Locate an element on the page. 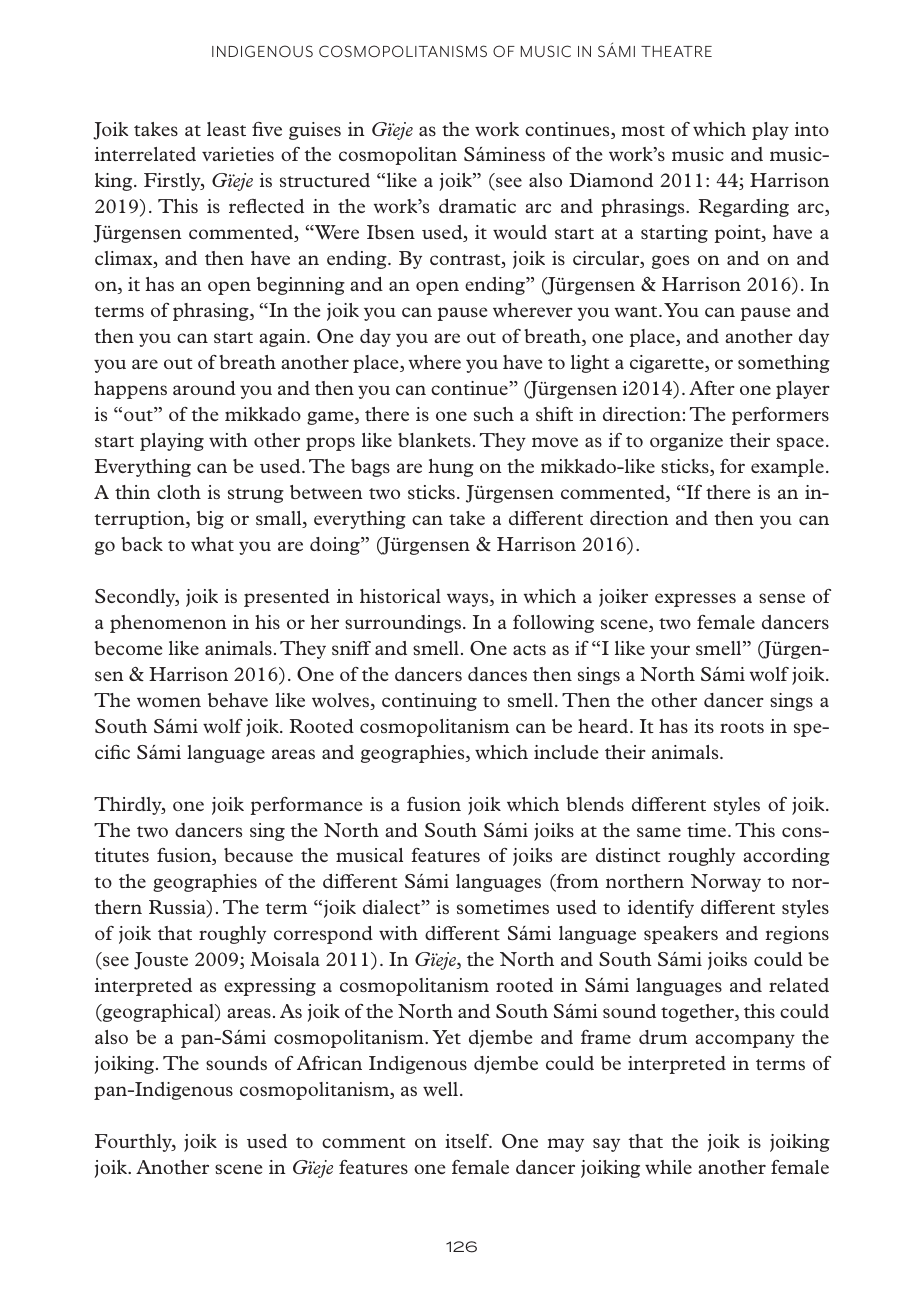 The width and height of the page is (924, 1314). phenomenon is located at coordinates (168, 624).
